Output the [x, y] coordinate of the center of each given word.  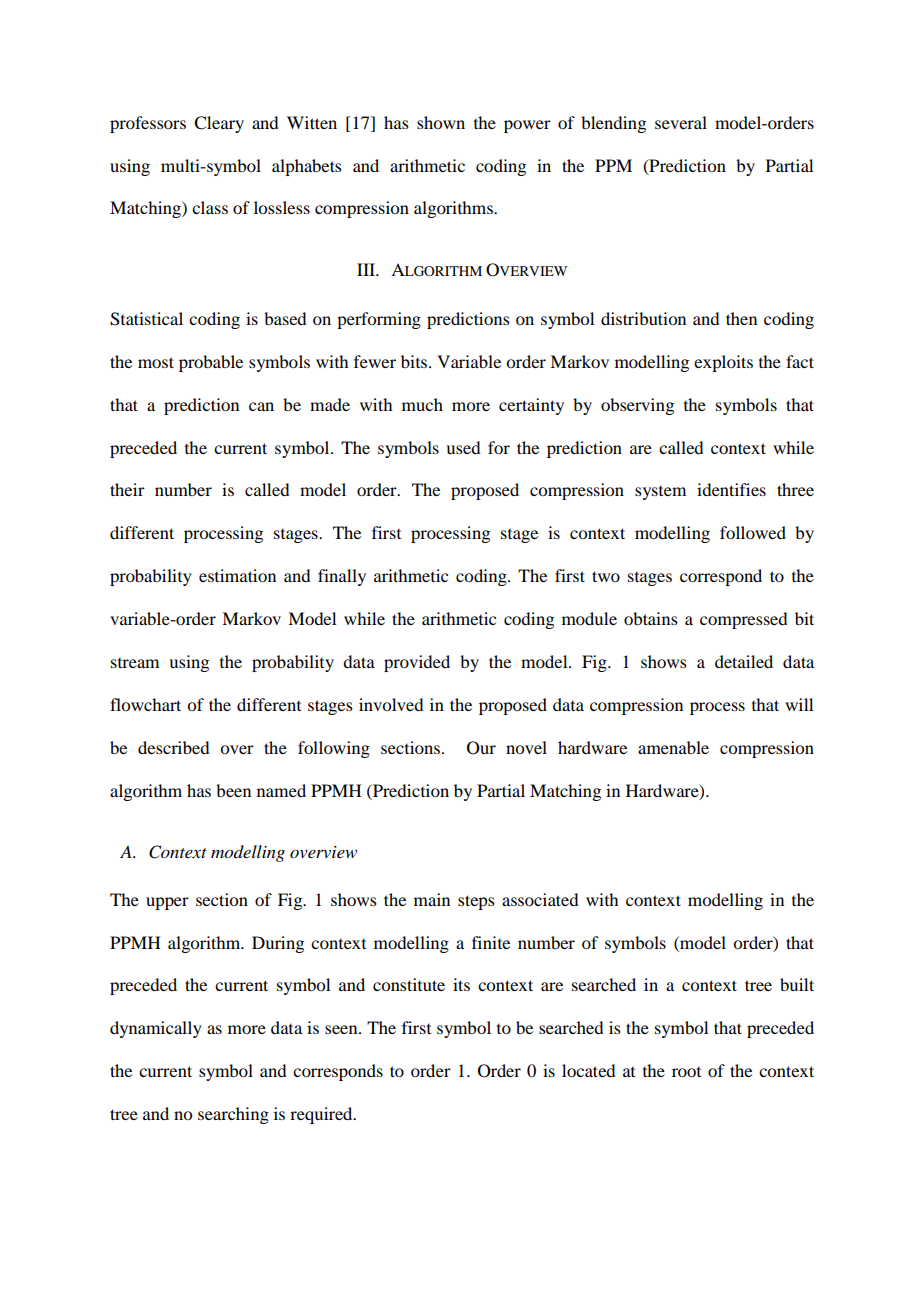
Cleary [219, 124]
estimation [237, 575]
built [797, 984]
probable [211, 363]
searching [233, 1115]
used [463, 447]
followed [753, 532]
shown [441, 122]
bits [414, 361]
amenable [673, 747]
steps [476, 902]
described [173, 747]
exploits [723, 363]
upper [167, 903]
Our [481, 748]
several [681, 122]
